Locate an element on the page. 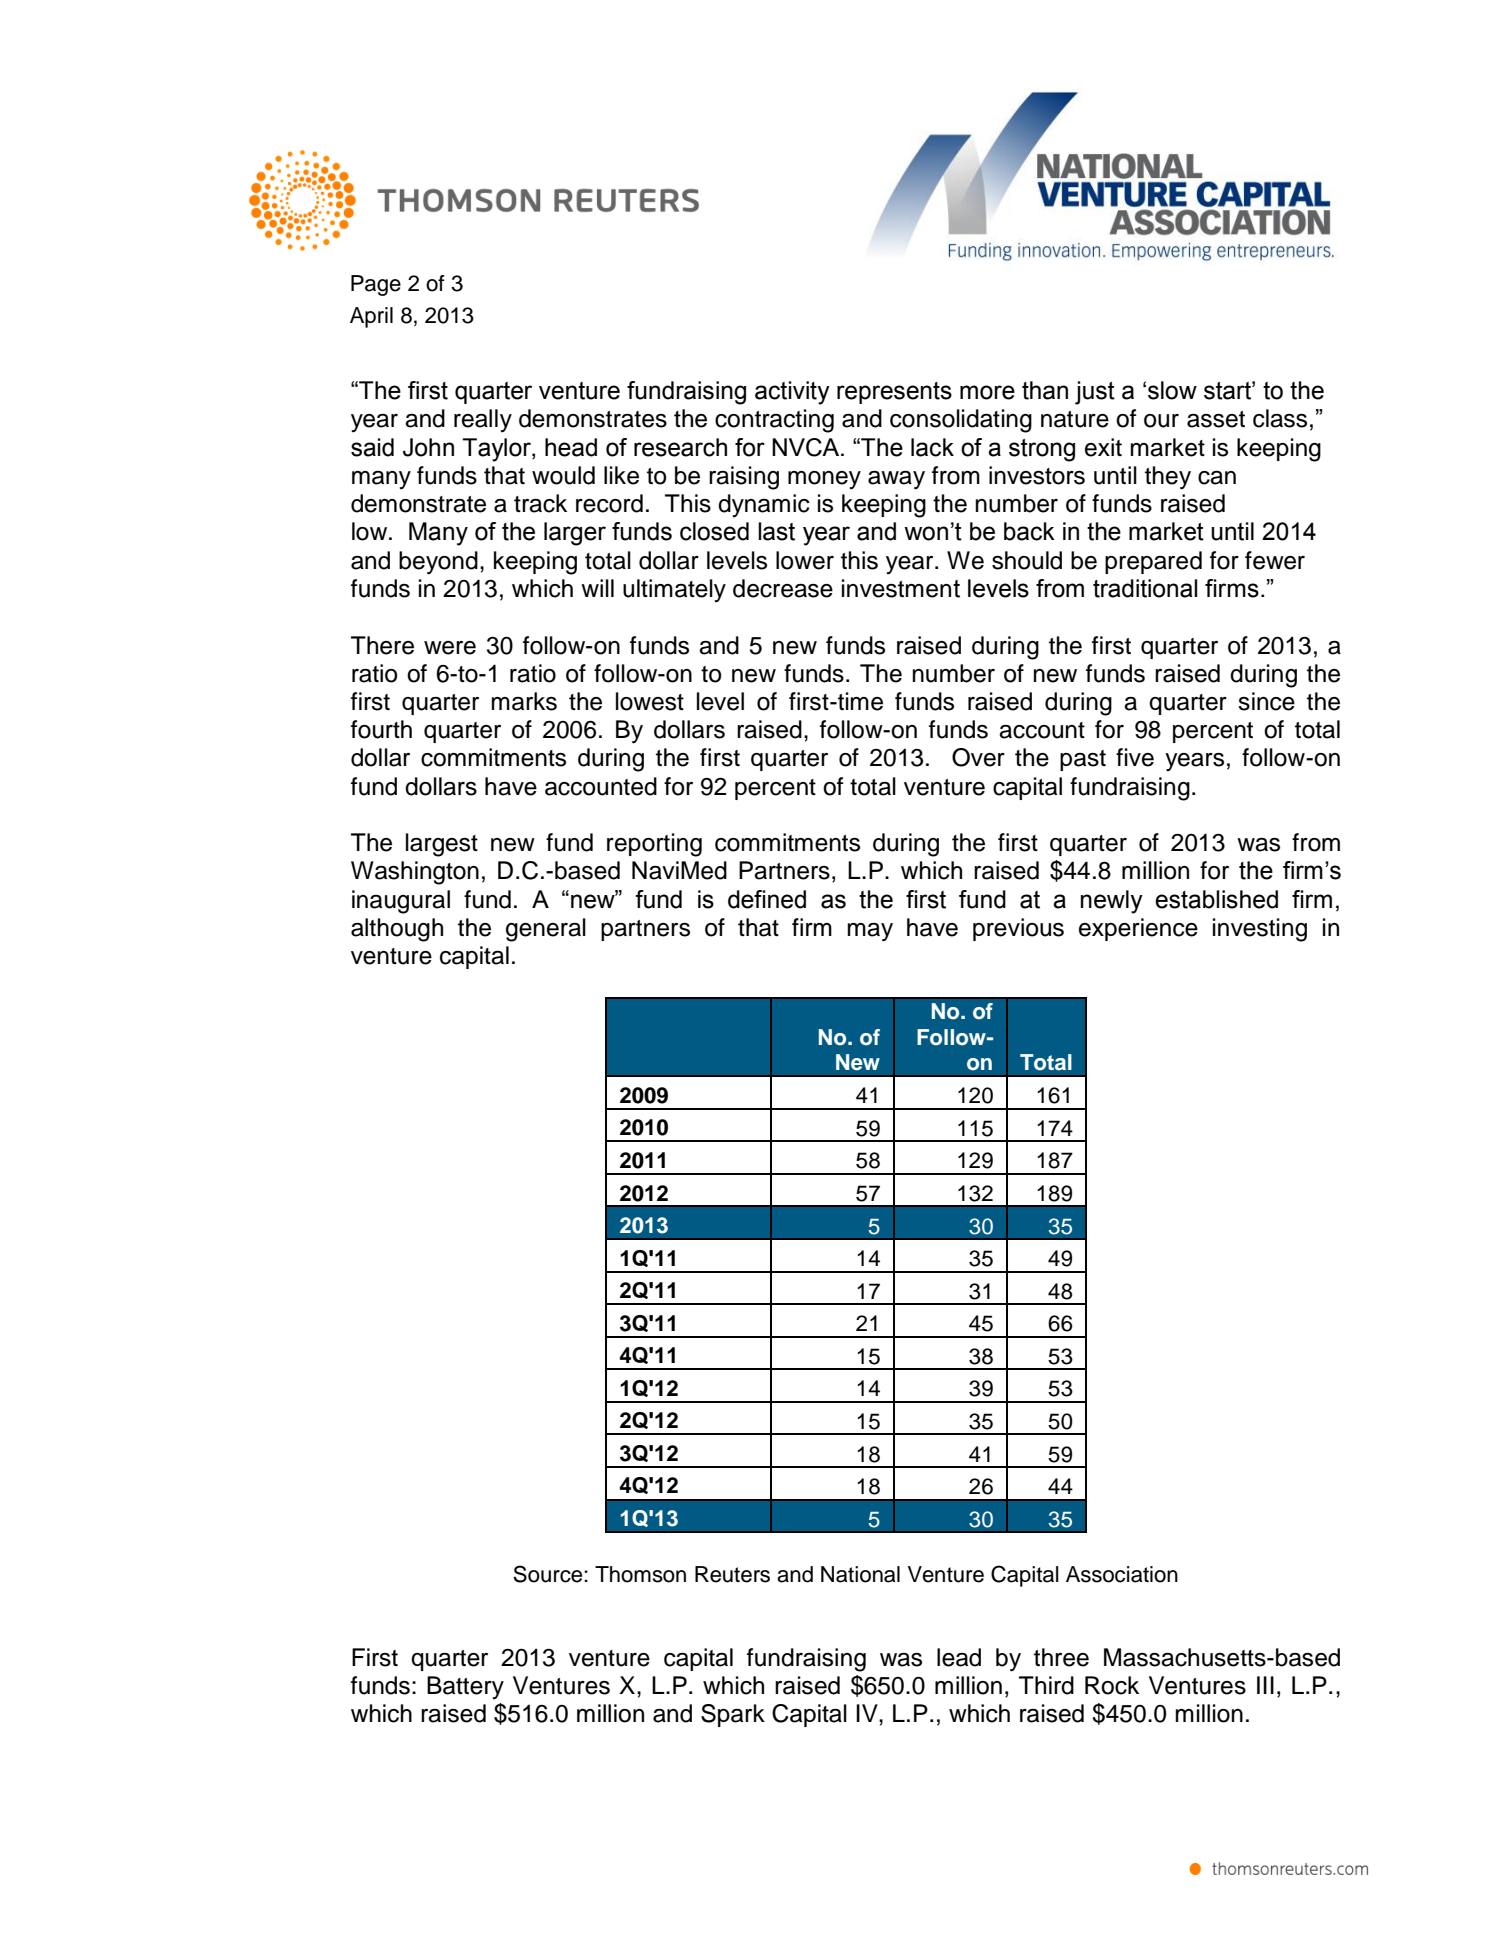  experience is located at coordinates (1138, 929).
